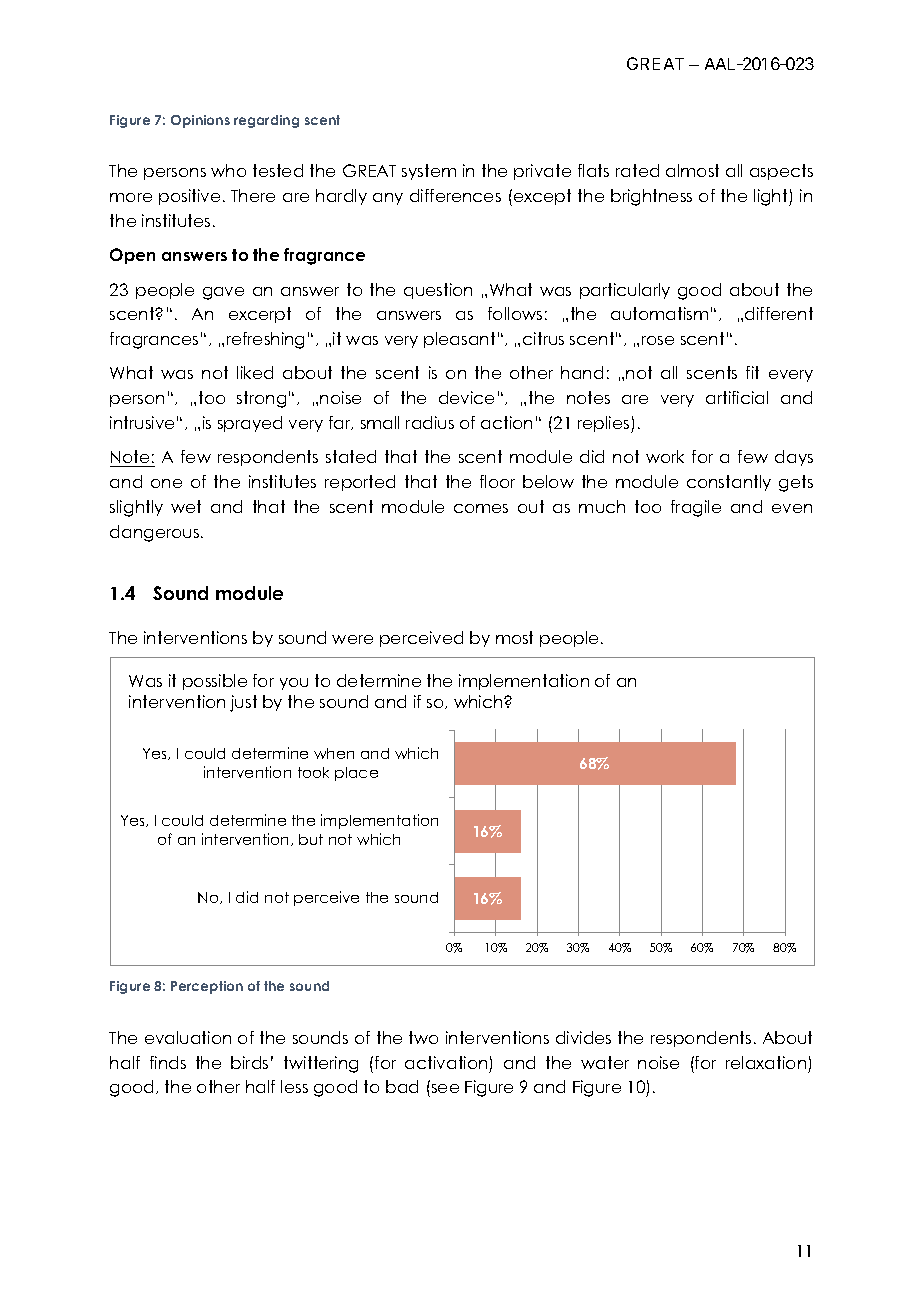 Image resolution: width=924 pixels, height=1308 pixels. I want to click on aspects, so click(781, 172).
